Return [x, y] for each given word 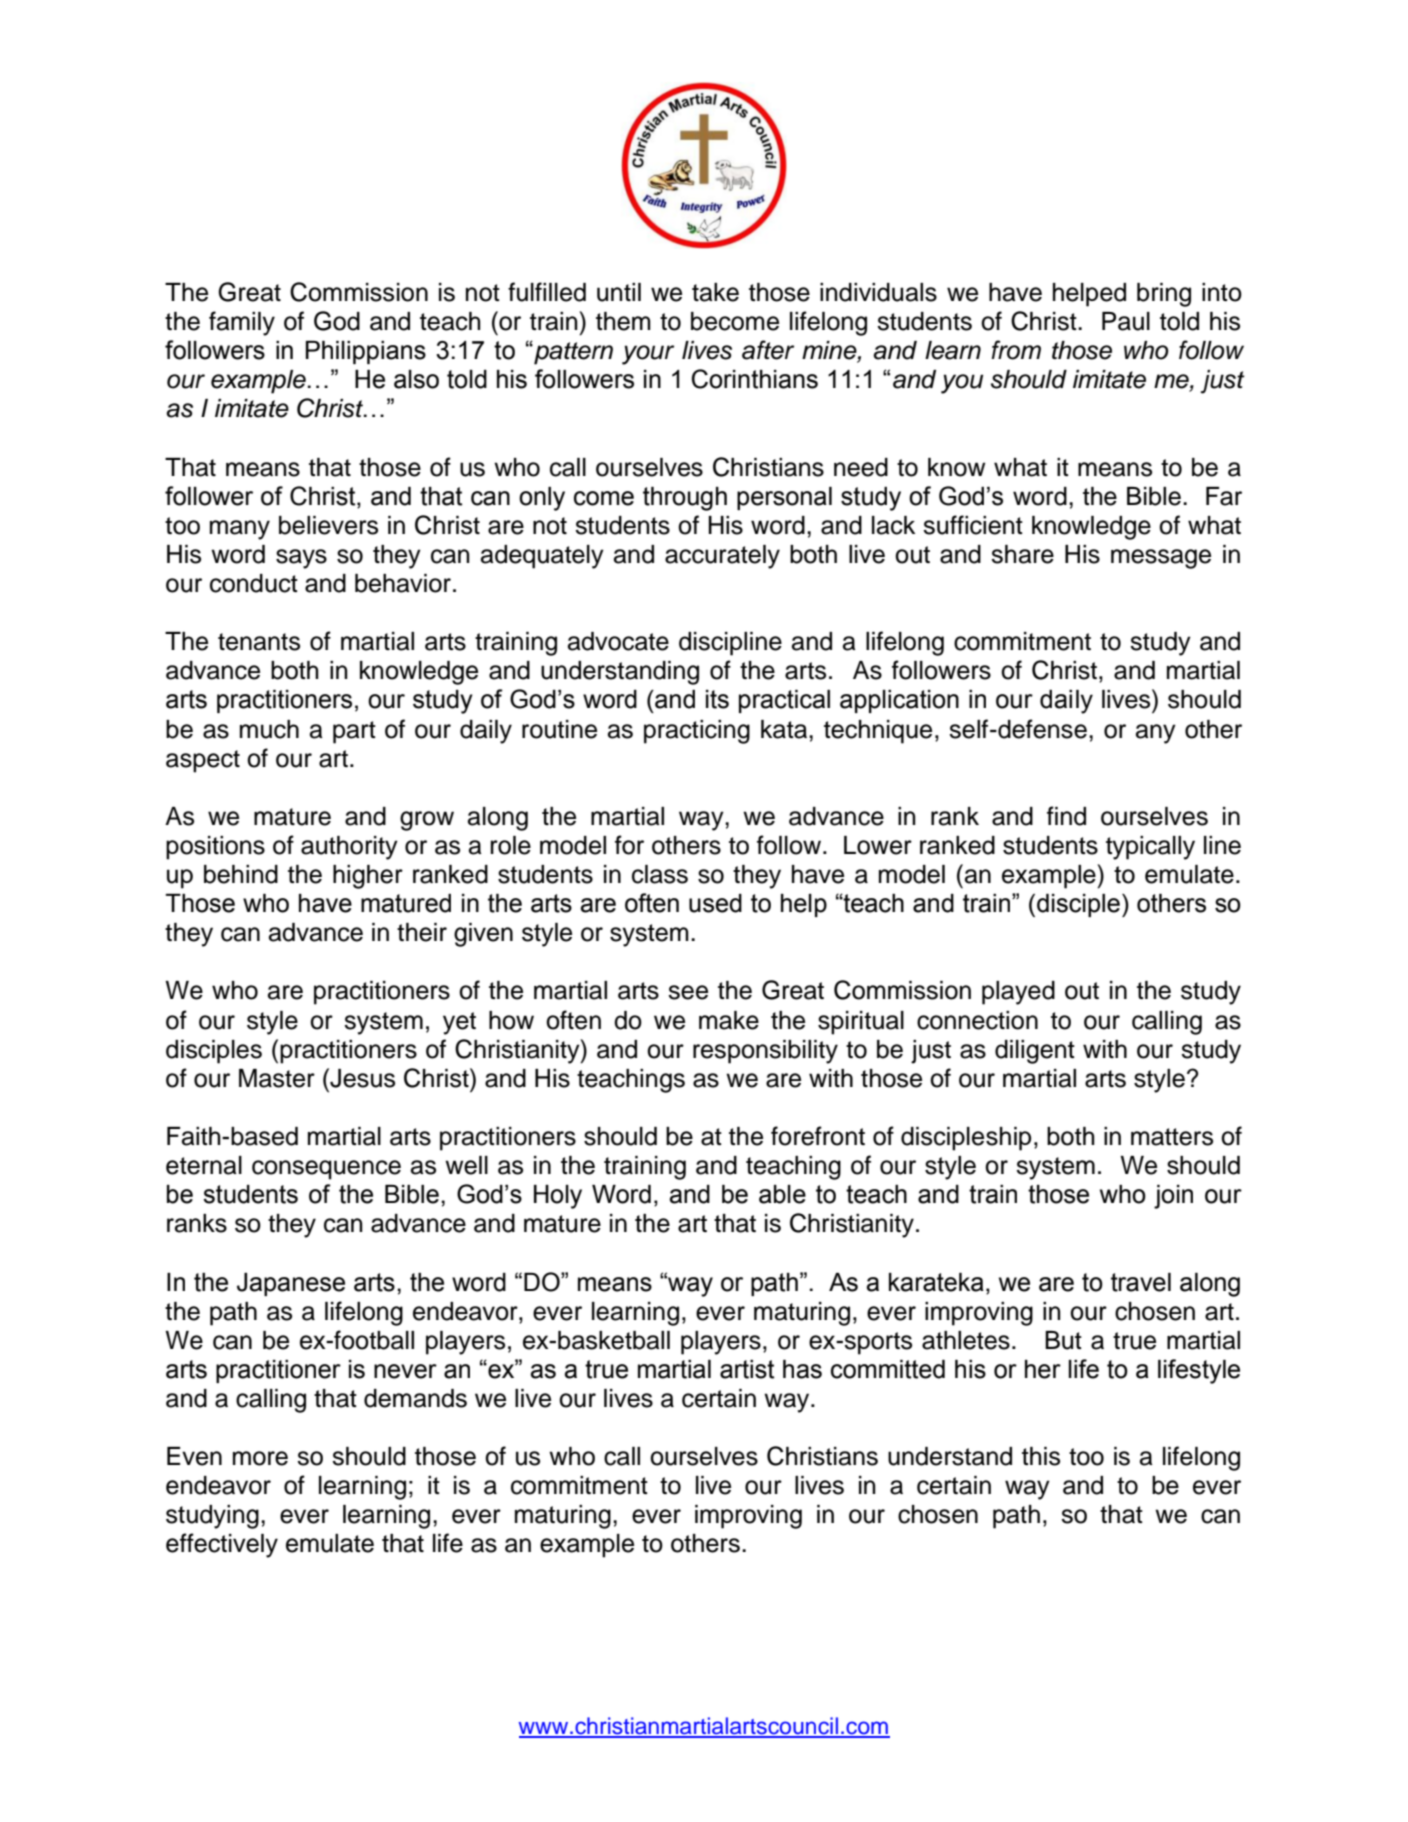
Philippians [366, 352]
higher [368, 877]
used [715, 903]
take [715, 292]
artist [747, 1369]
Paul [1126, 321]
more [260, 1458]
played [1018, 993]
